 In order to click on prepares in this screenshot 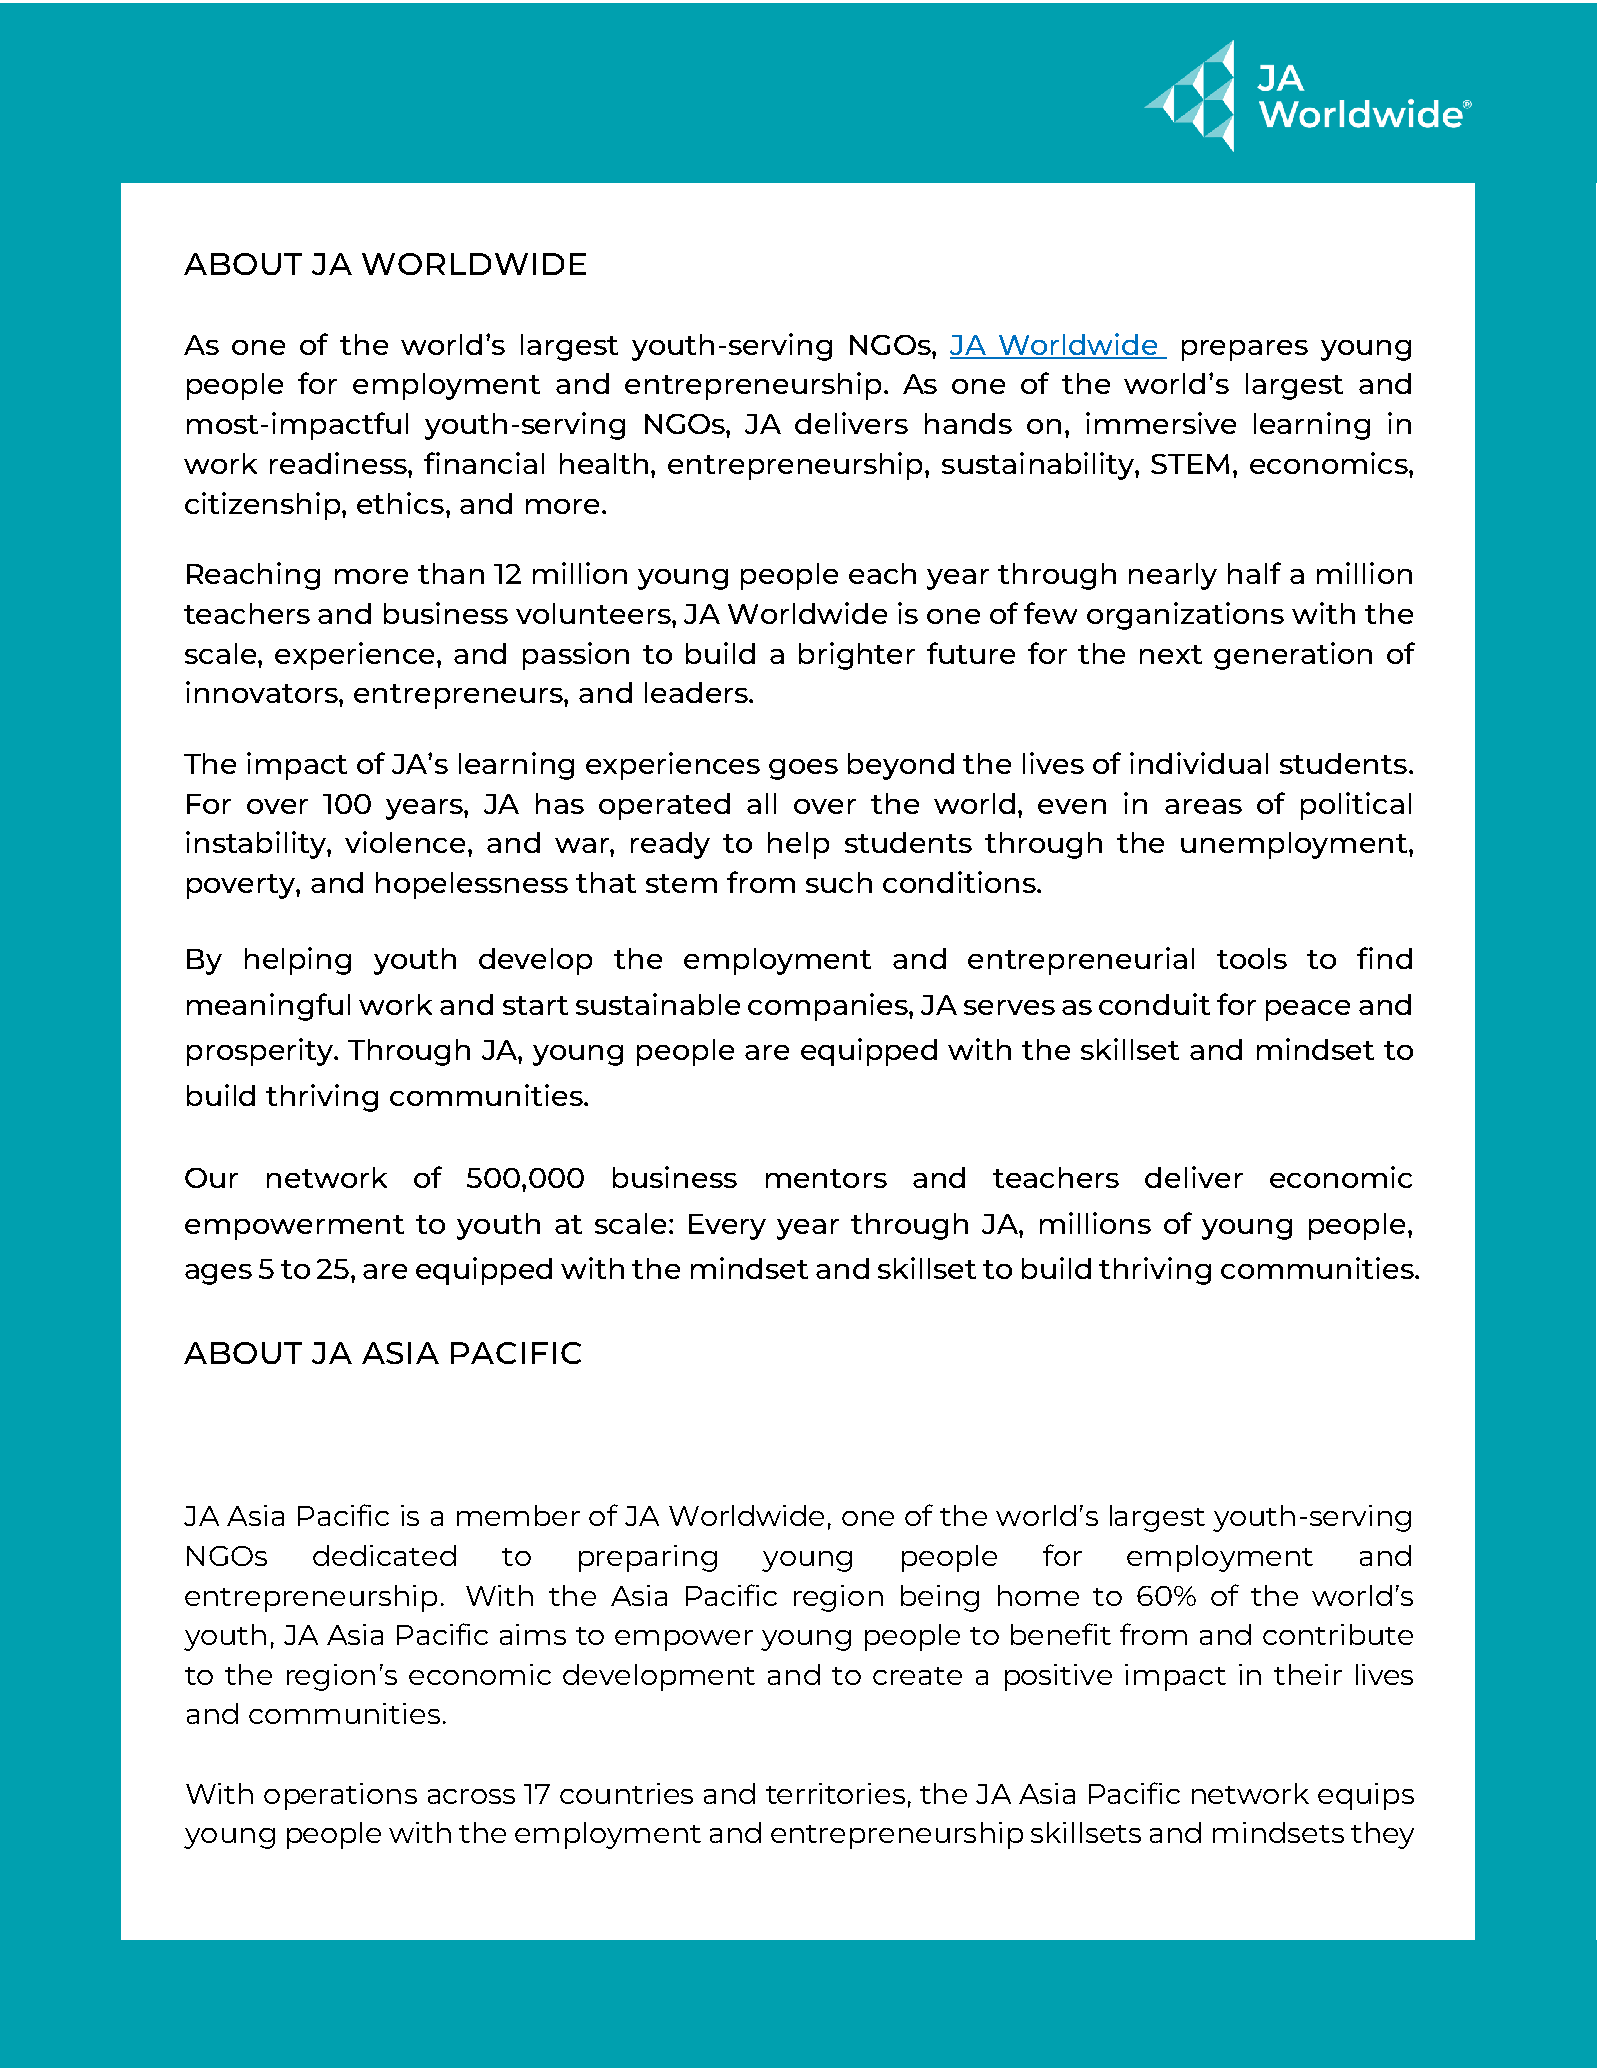, I will do `click(1245, 350)`.
